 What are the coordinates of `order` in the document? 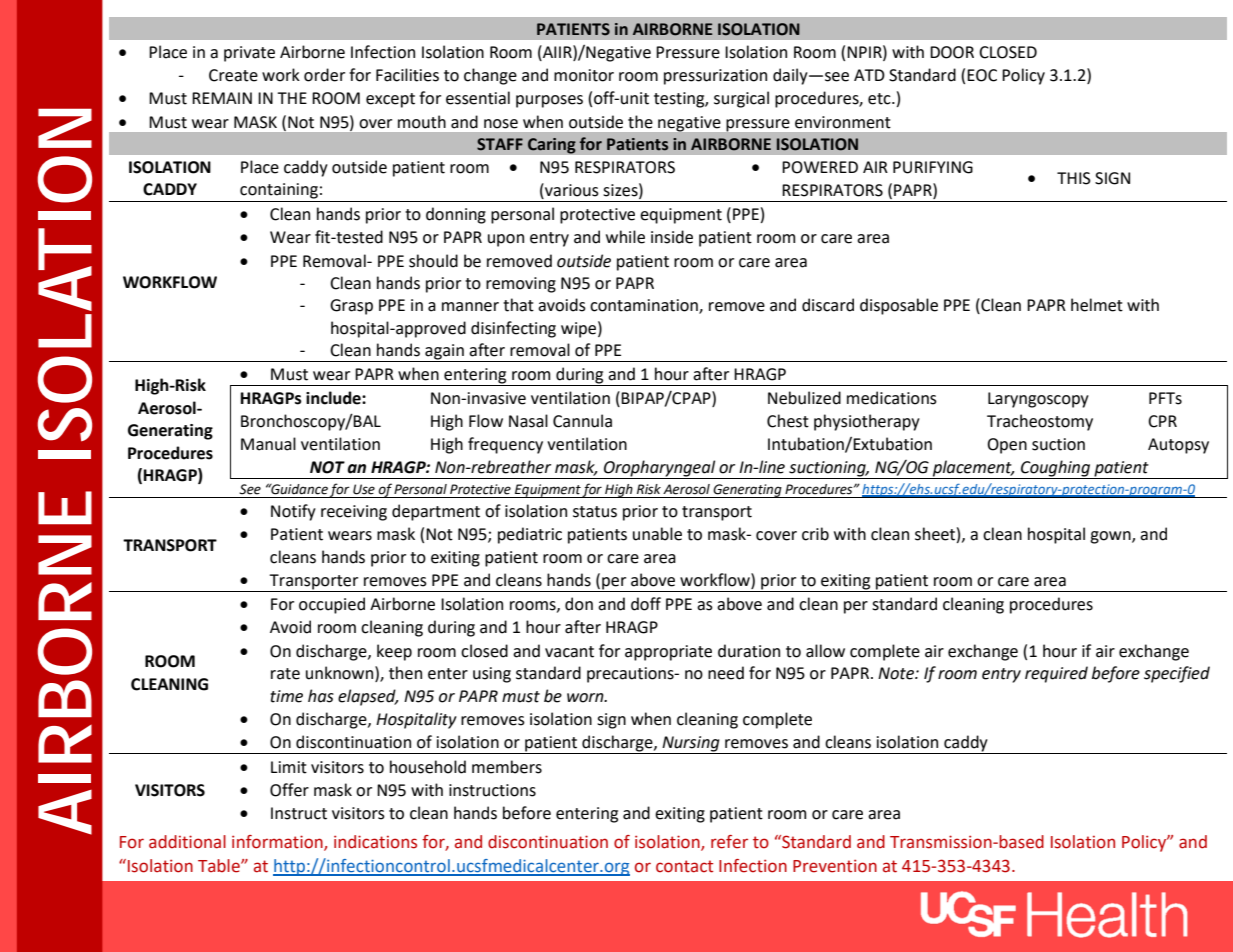 It's located at (324, 75).
